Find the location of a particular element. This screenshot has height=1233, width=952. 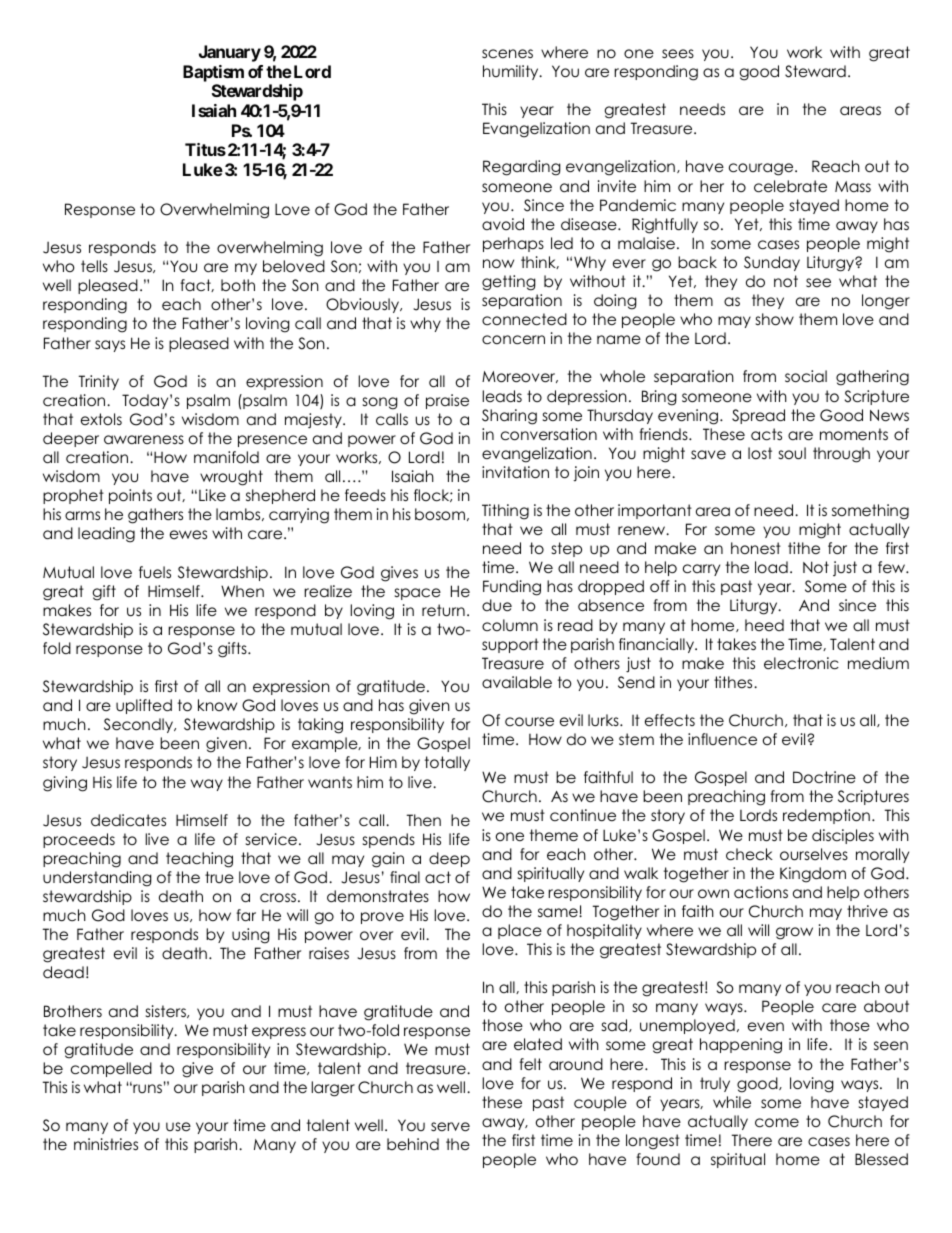

use is located at coordinates (178, 1126).
